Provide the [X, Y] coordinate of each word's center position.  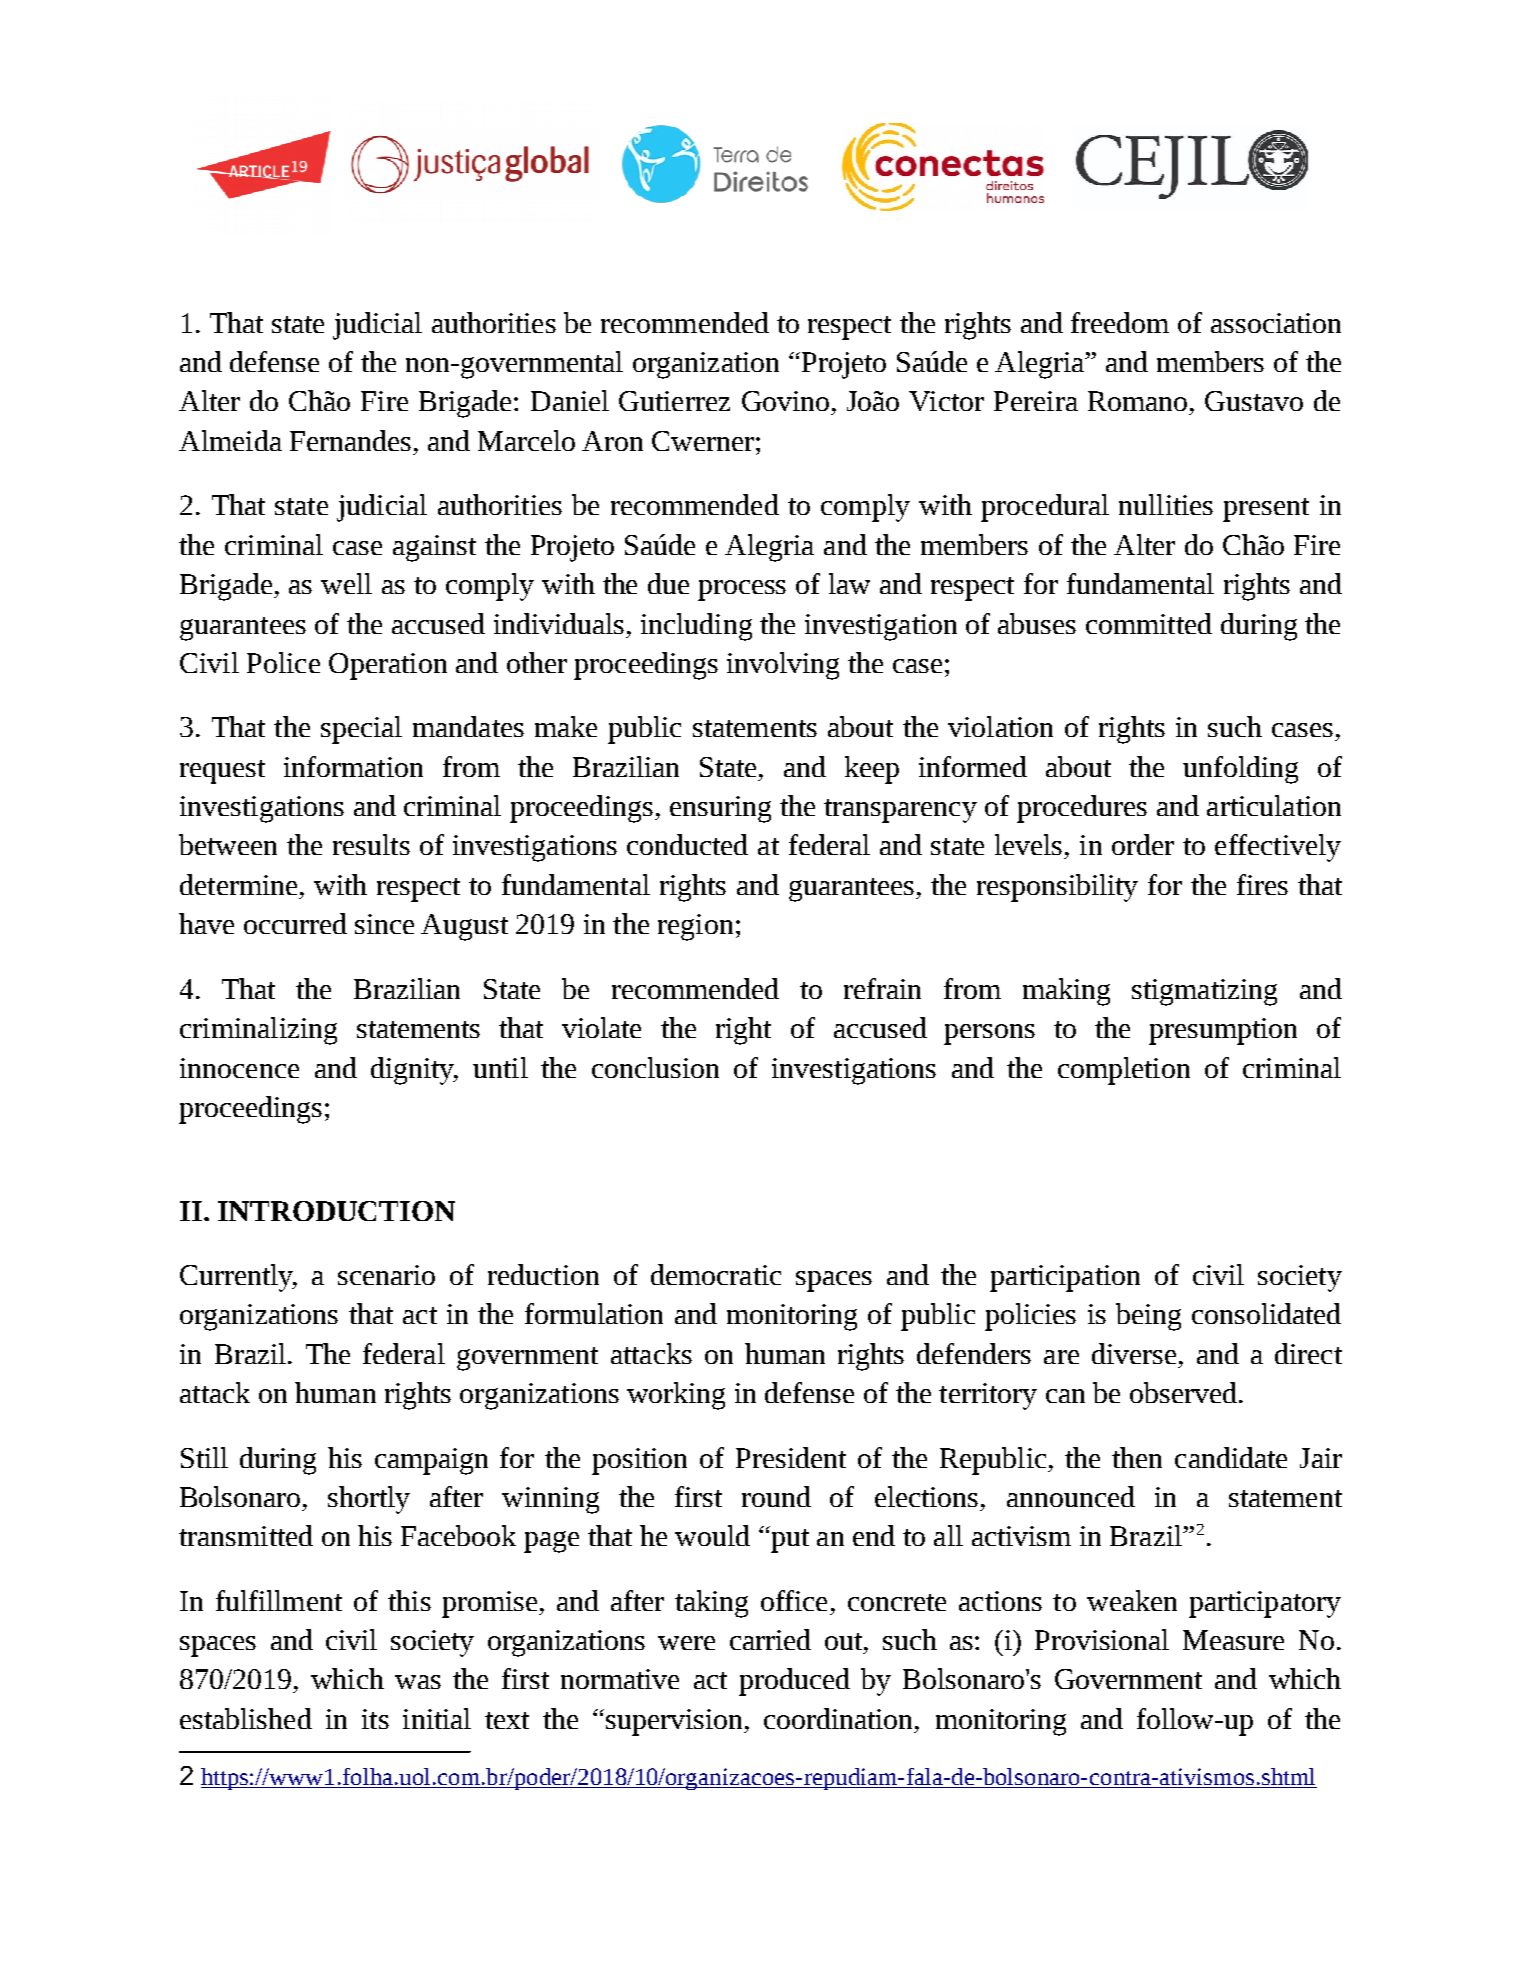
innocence [239, 1068]
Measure [1233, 1640]
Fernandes [350, 440]
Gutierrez [674, 401]
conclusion [655, 1067]
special [361, 730]
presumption [1223, 1031]
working [676, 1396]
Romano [1137, 401]
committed [1149, 623]
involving [783, 666]
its [375, 1719]
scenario [386, 1275]
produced [794, 1682]
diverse [1134, 1353]
